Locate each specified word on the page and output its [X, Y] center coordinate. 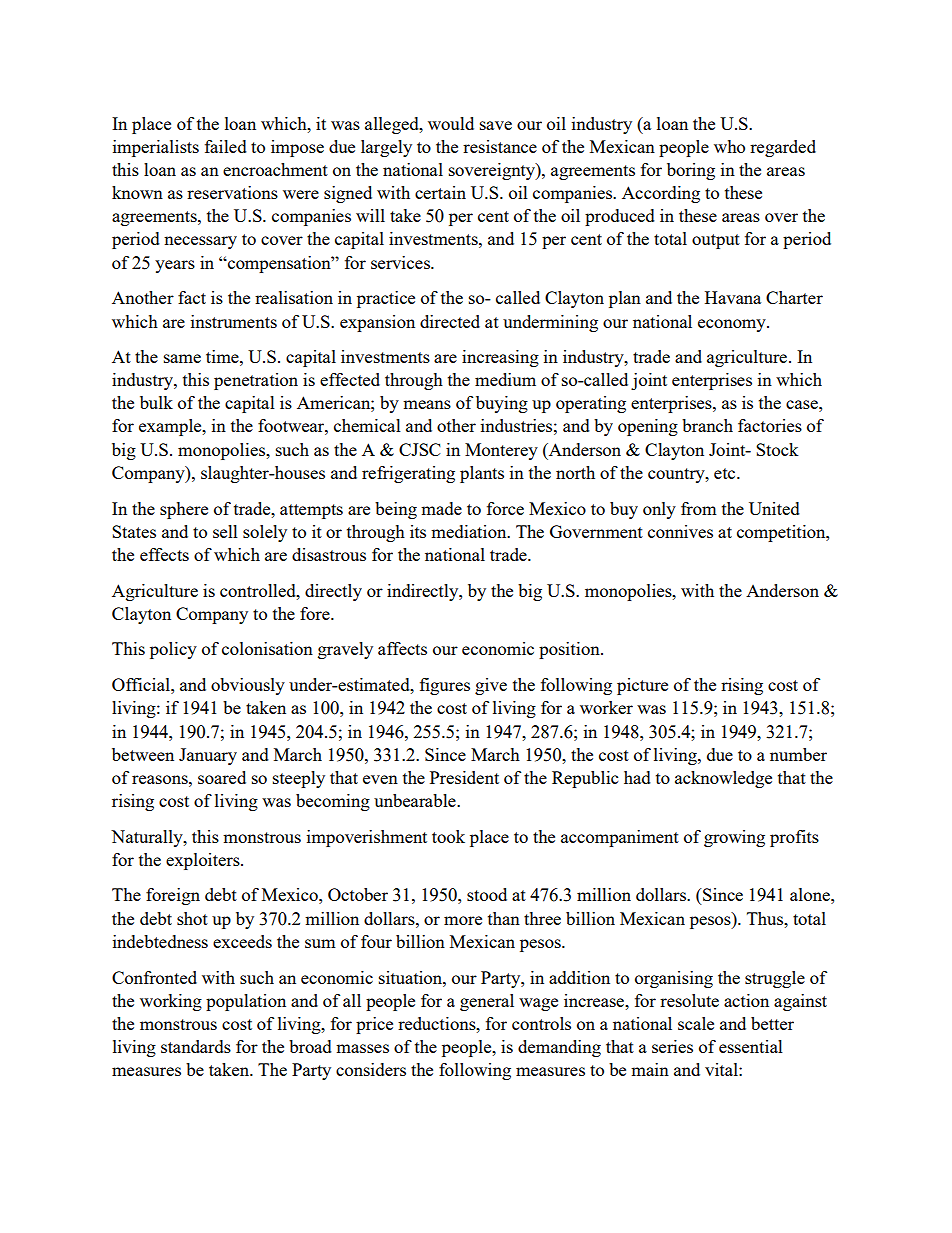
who [729, 146]
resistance [500, 146]
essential [751, 1046]
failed [226, 146]
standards [196, 1046]
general [487, 1002]
